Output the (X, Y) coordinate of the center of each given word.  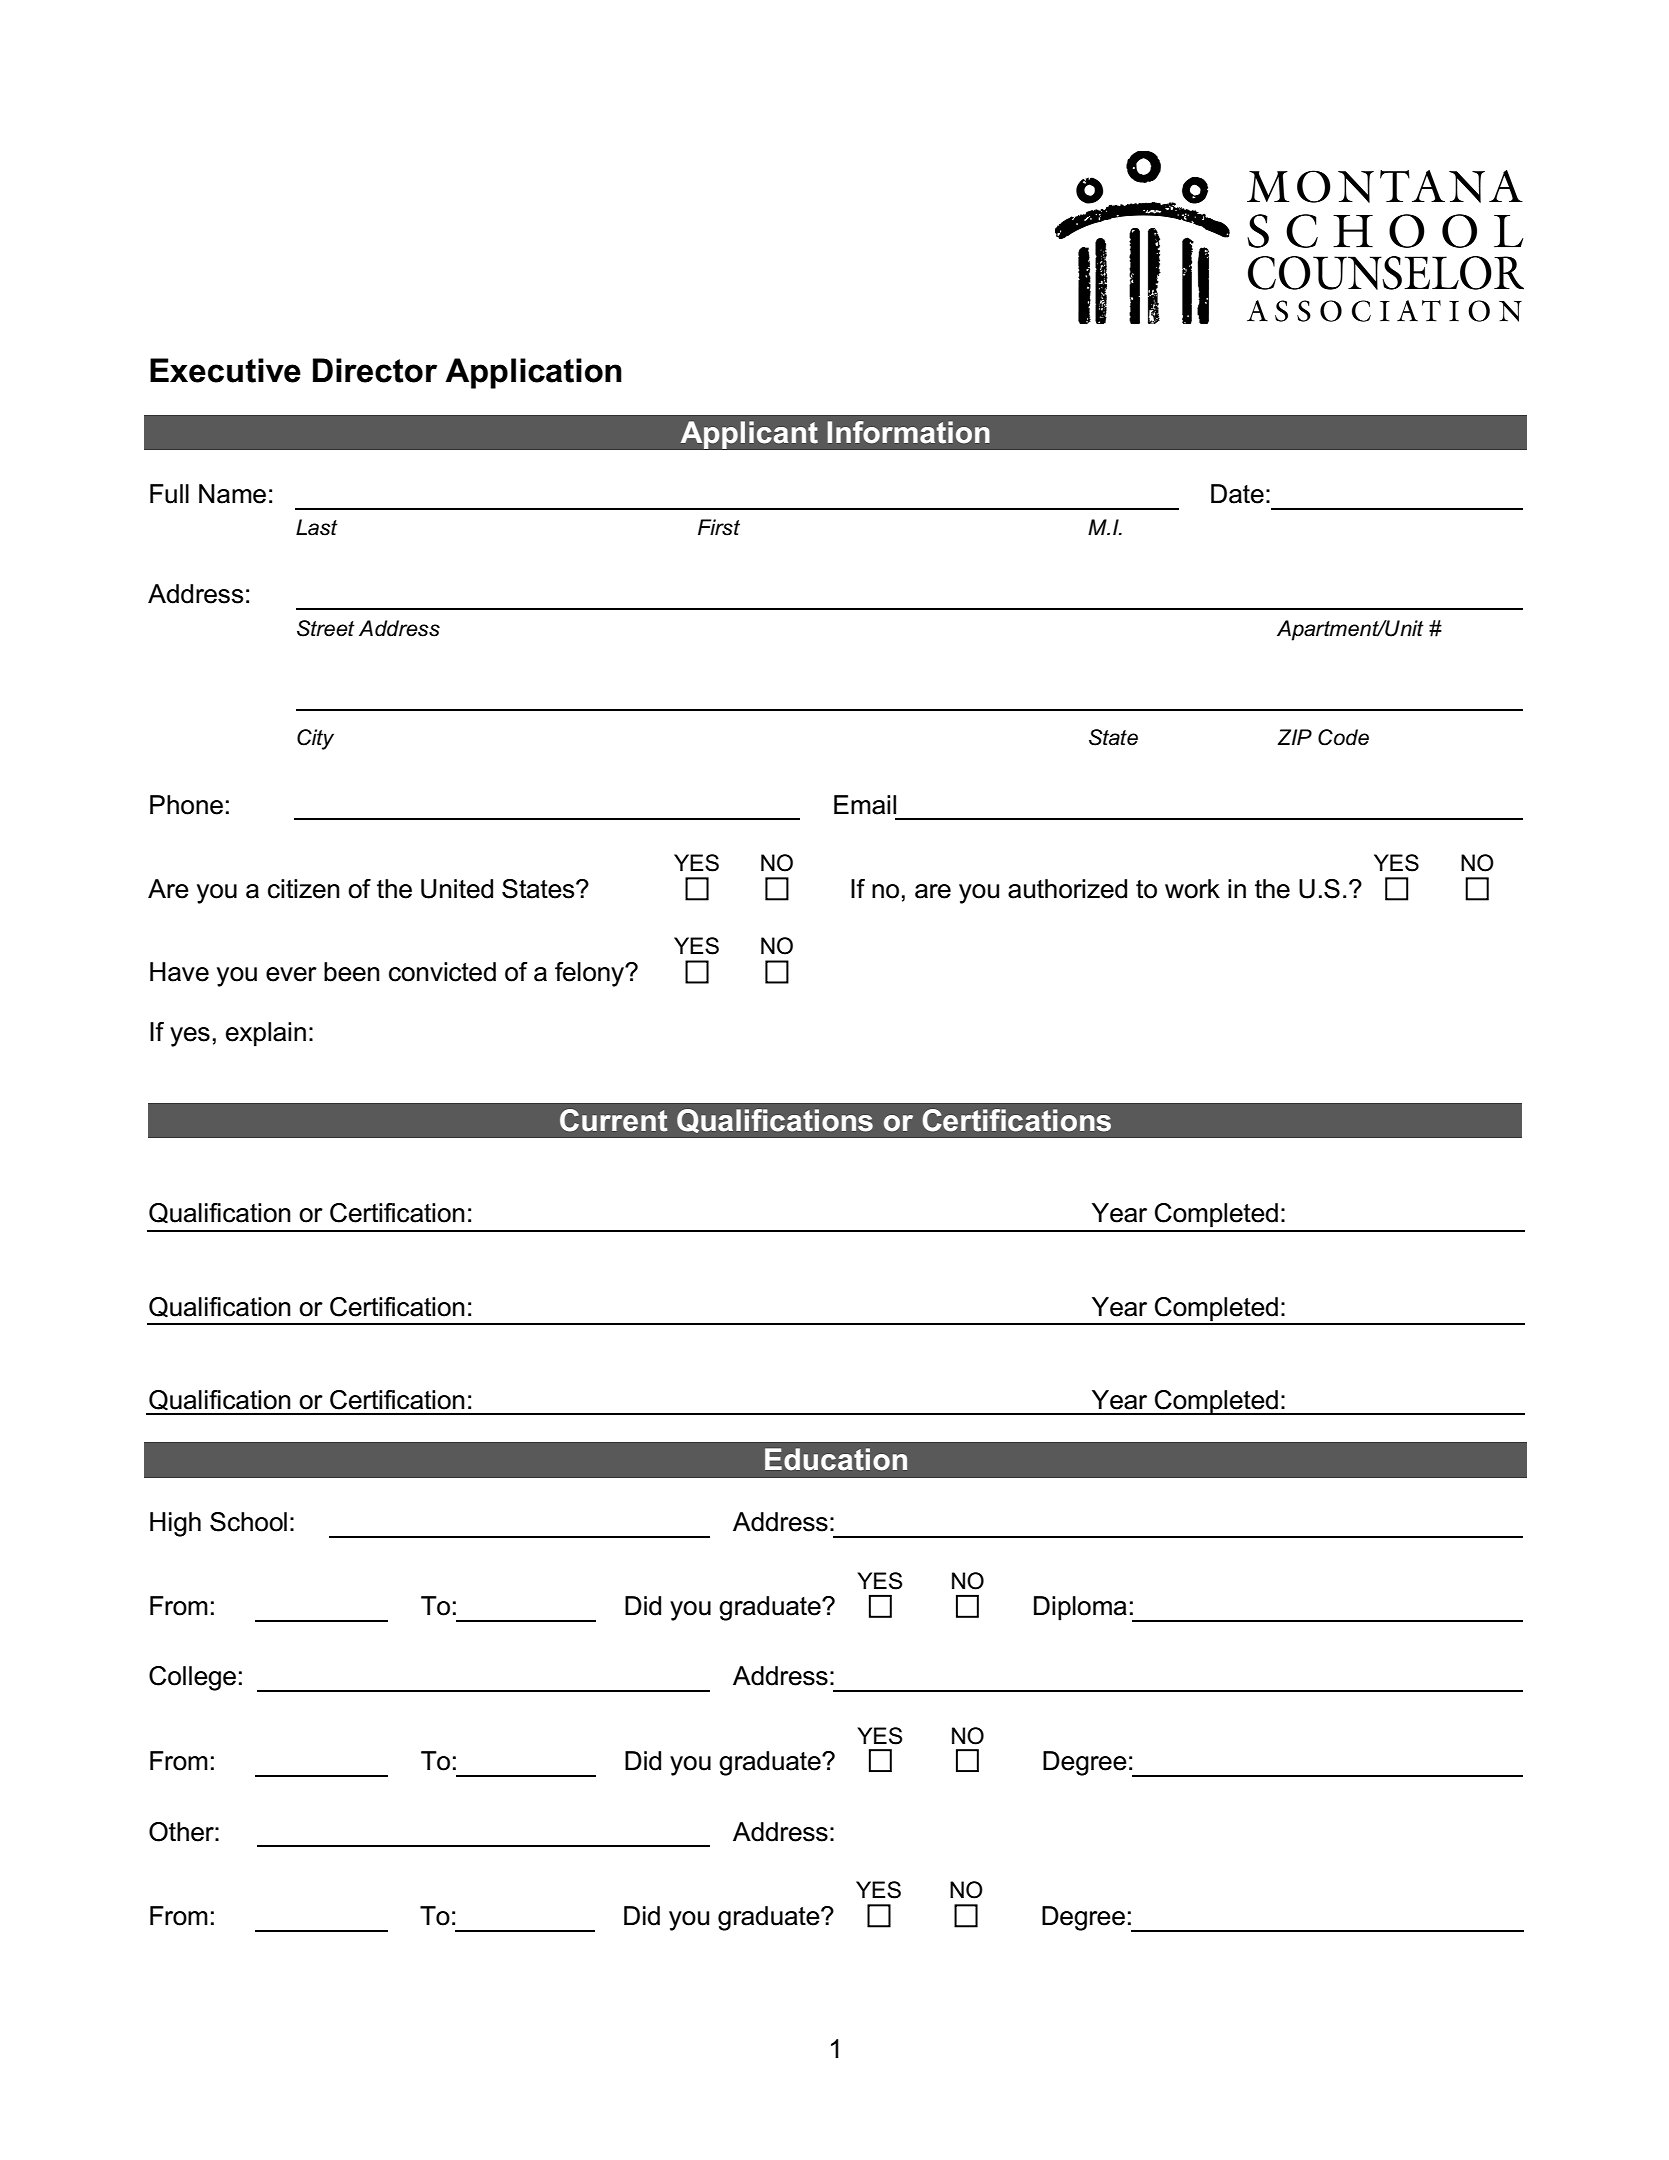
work (1192, 889)
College (192, 1678)
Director (375, 370)
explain (266, 1034)
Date (1237, 494)
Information (908, 432)
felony (591, 974)
